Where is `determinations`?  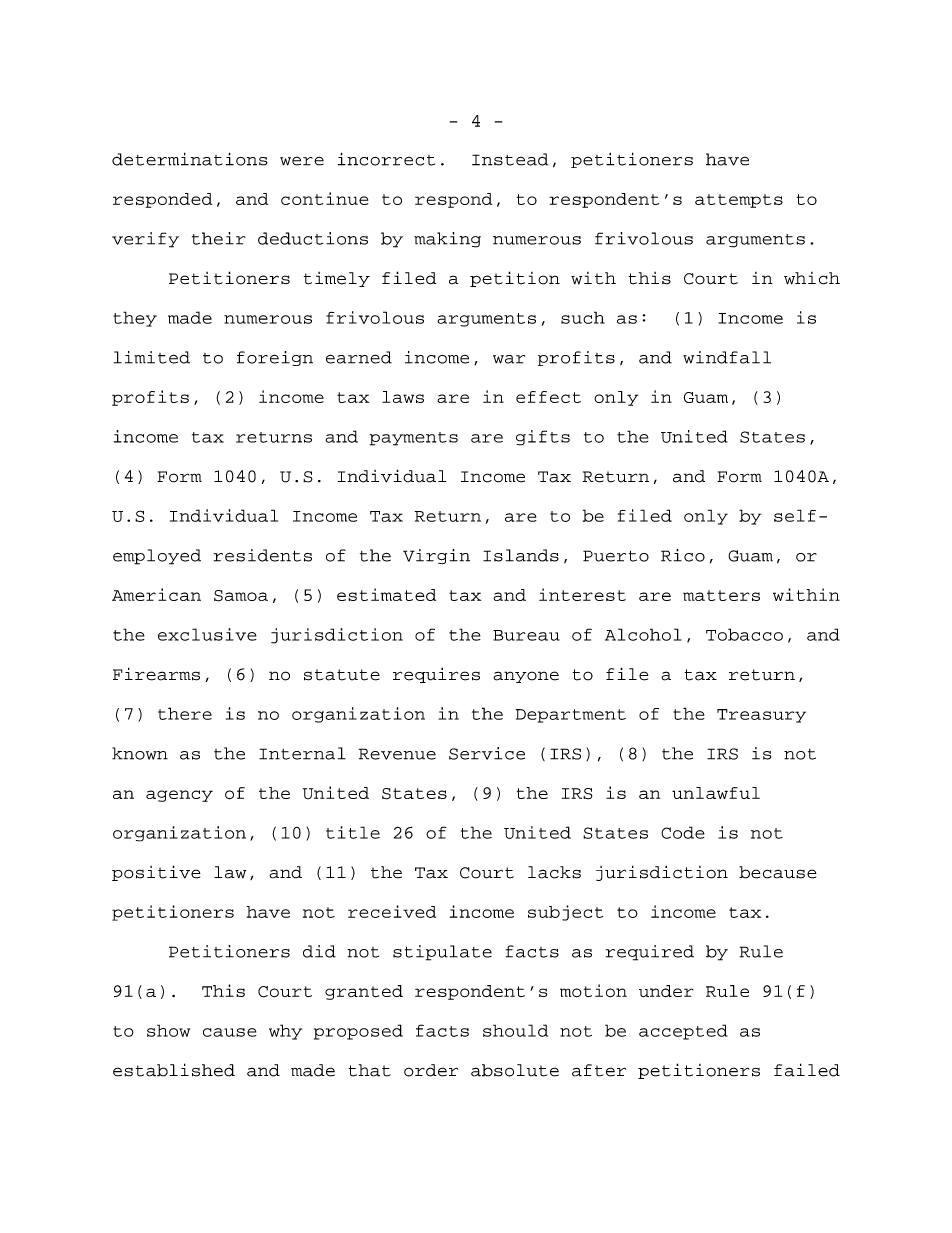 determinations is located at coordinates (190, 159).
